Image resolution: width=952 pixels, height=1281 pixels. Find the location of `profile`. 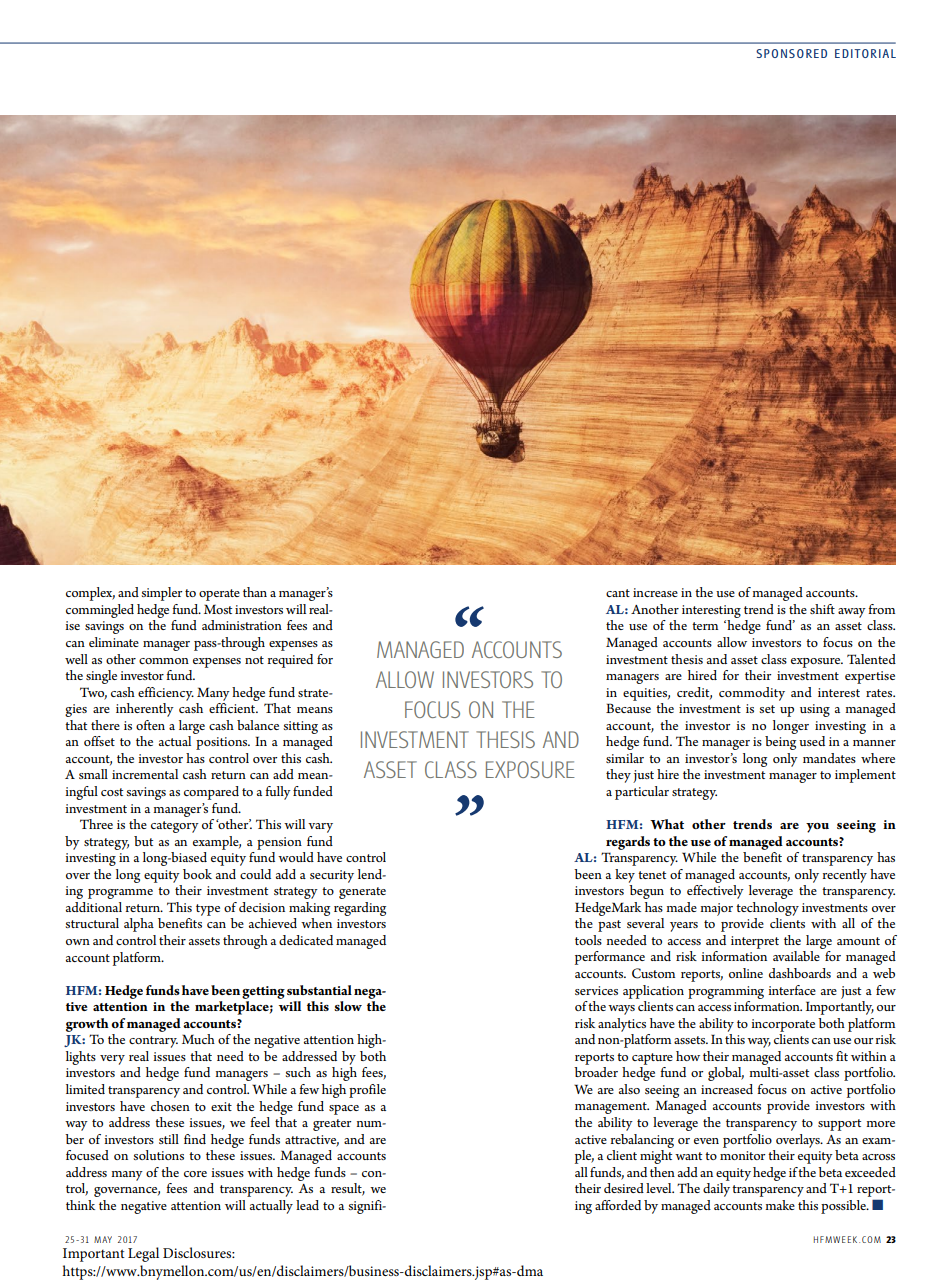

profile is located at coordinates (367, 1091).
